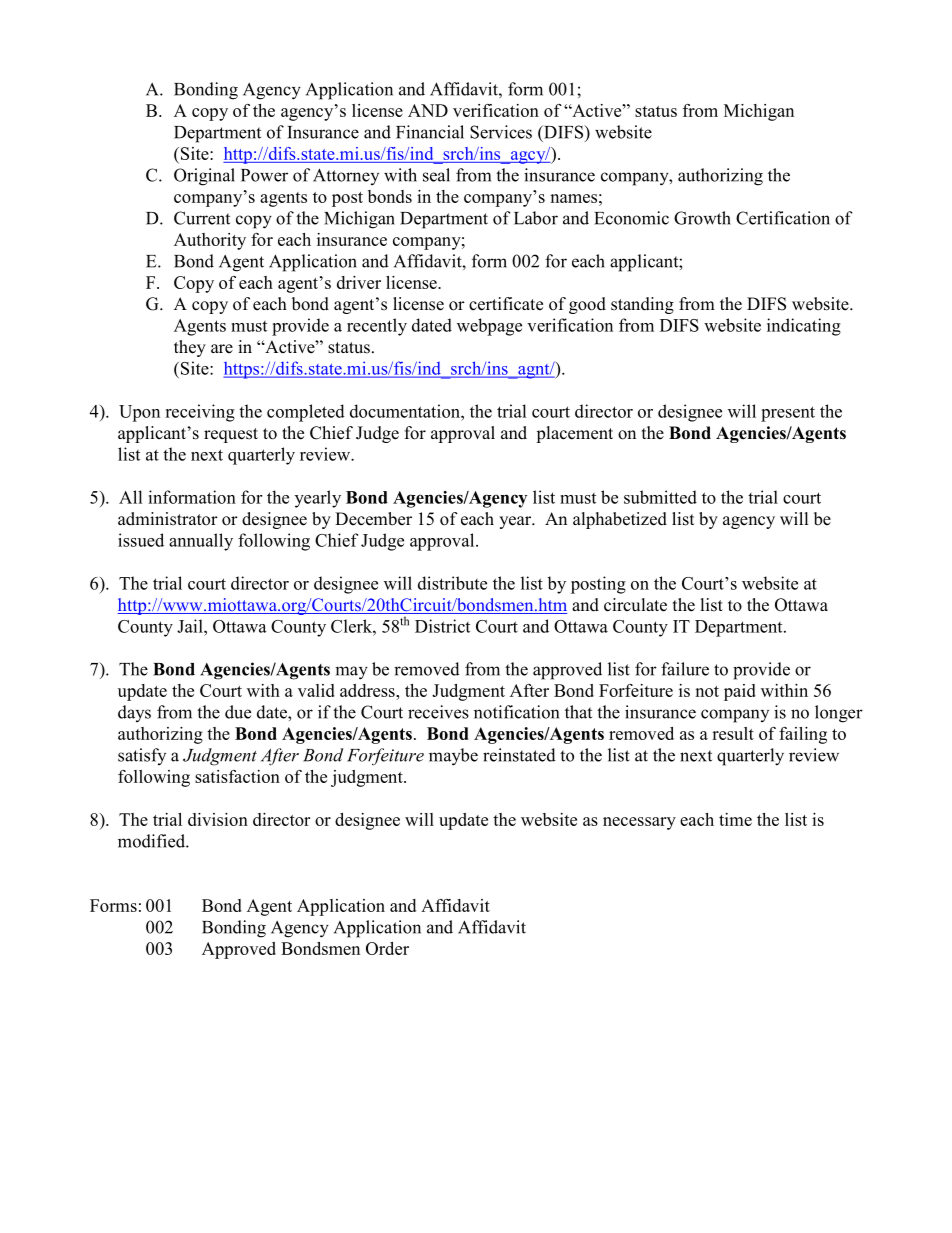 Image resolution: width=952 pixels, height=1233 pixels. I want to click on are, so click(222, 349).
